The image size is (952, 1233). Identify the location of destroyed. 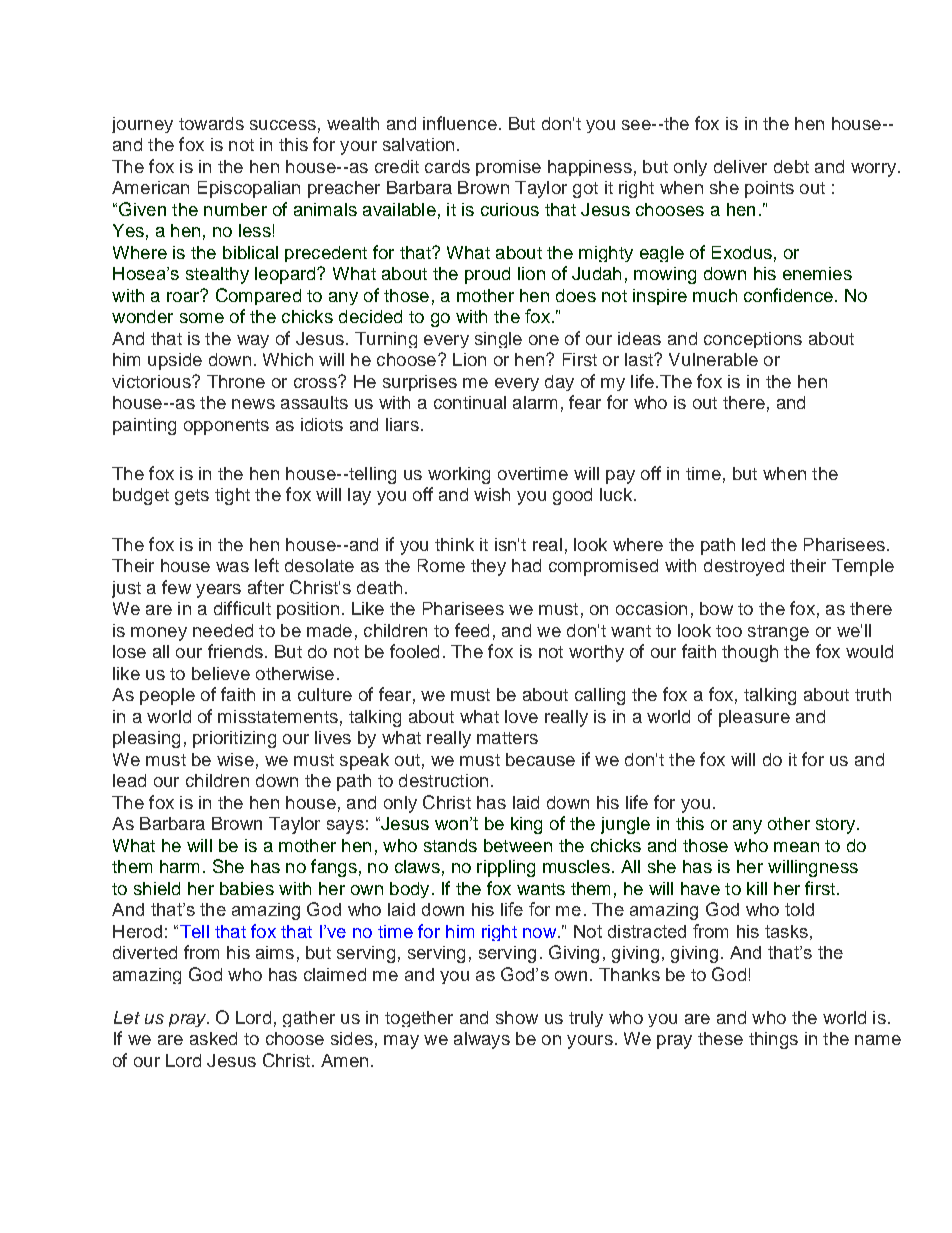
(744, 567).
